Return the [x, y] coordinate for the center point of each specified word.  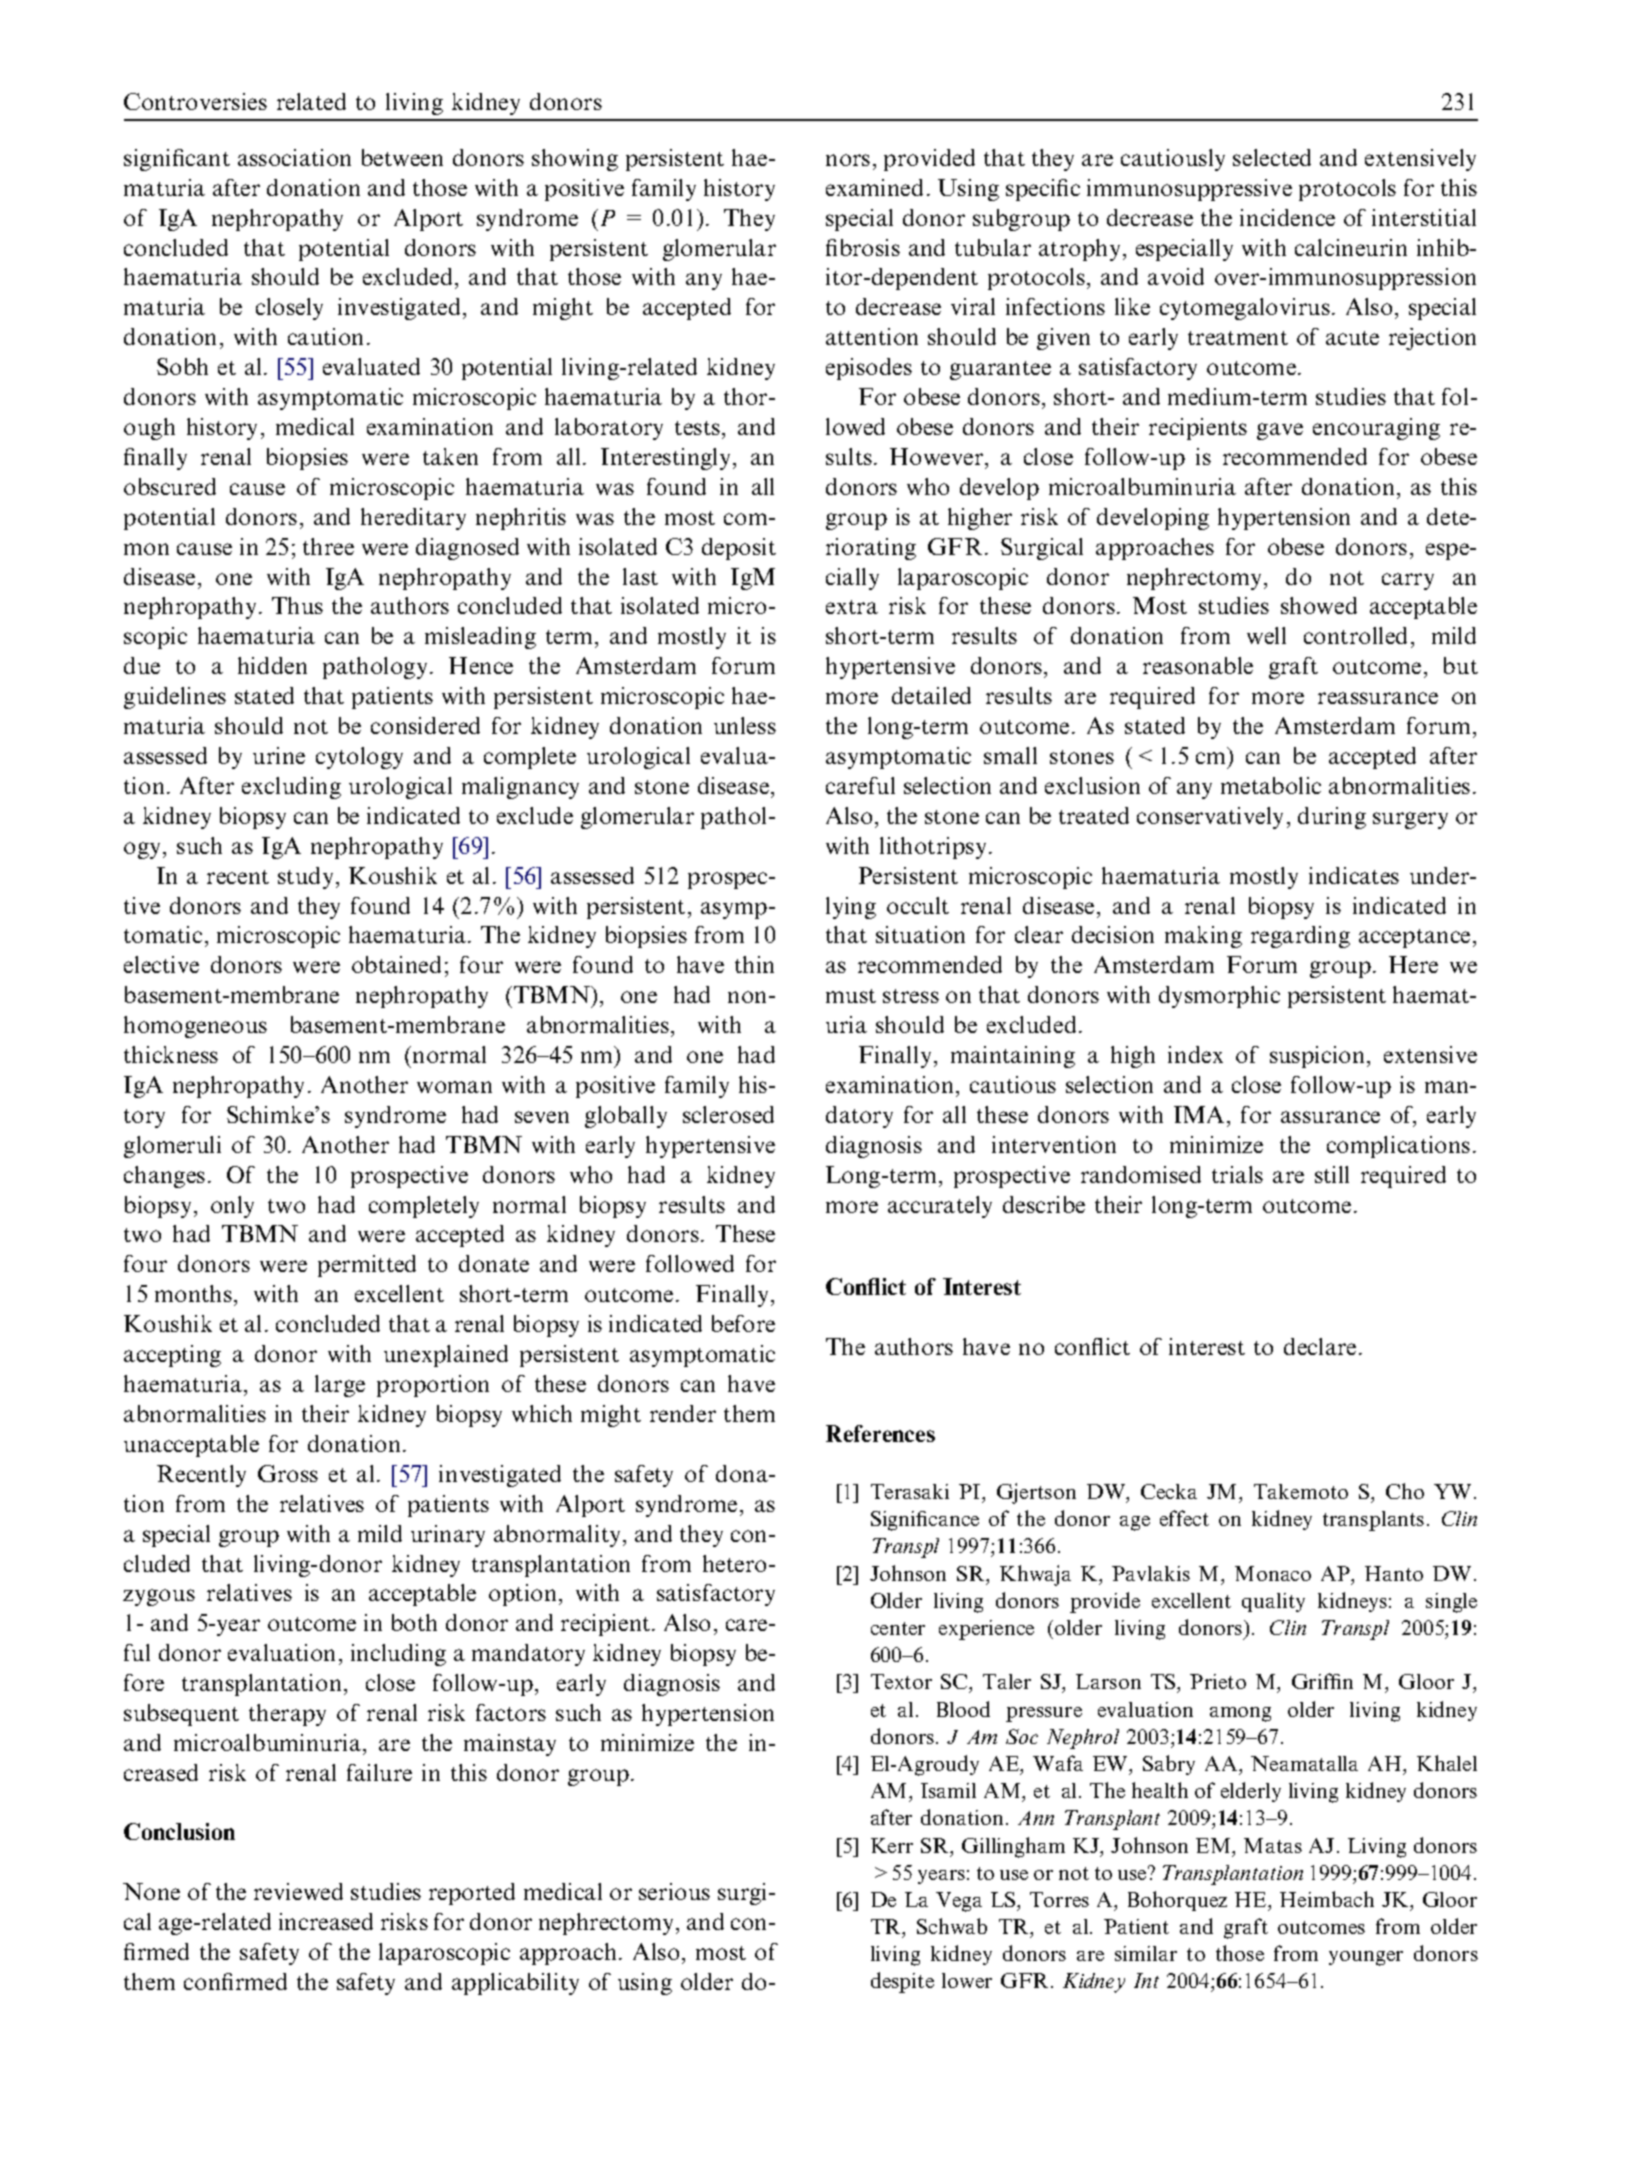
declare [1320, 1346]
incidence [1287, 217]
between [402, 157]
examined [874, 187]
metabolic [1271, 785]
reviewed [298, 1891]
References [880, 1433]
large [340, 1386]
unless [745, 725]
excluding [291, 788]
